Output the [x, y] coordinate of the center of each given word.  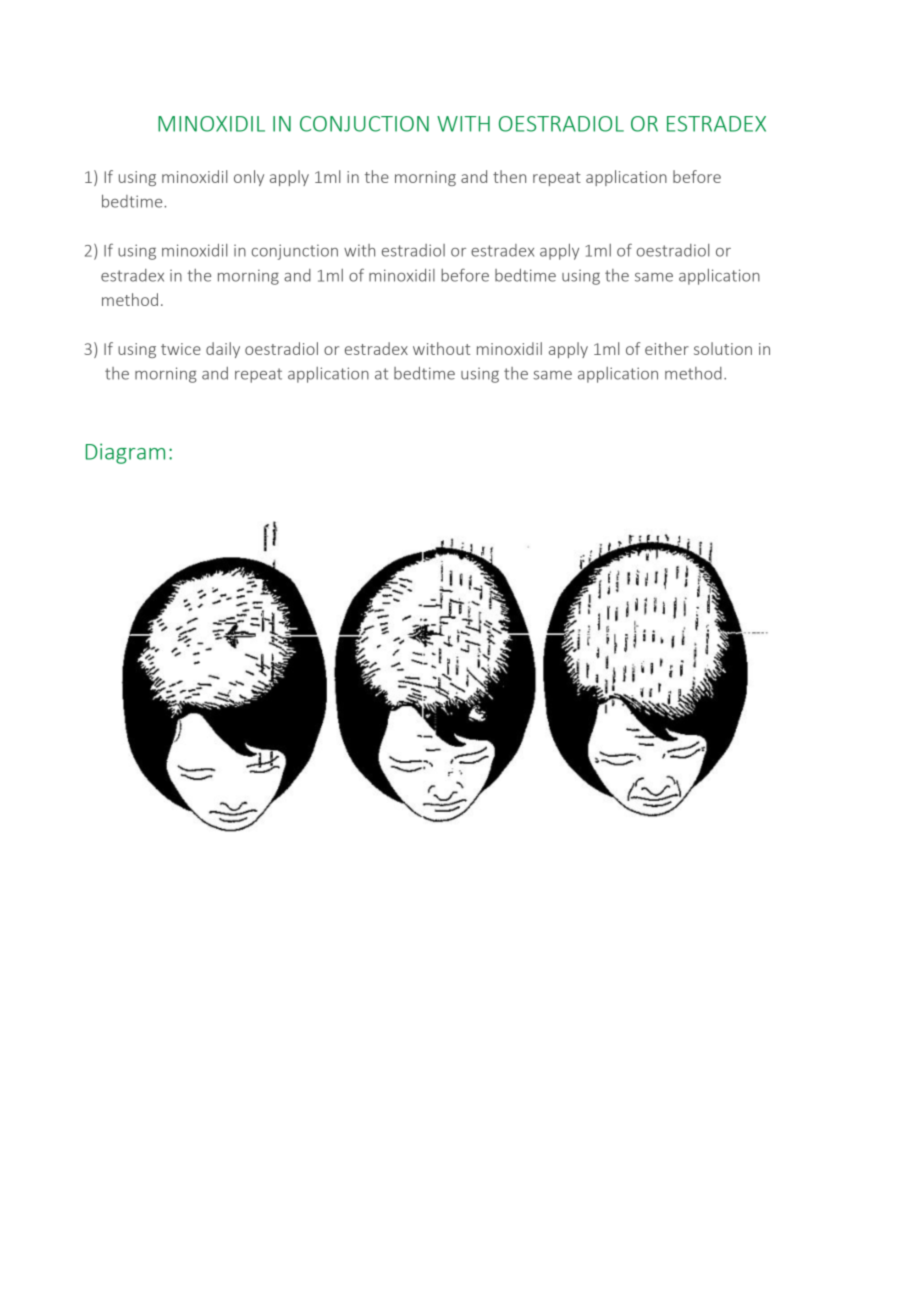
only [249, 178]
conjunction [295, 252]
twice [181, 349]
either [667, 348]
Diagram [125, 453]
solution [723, 348]
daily [223, 350]
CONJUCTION [364, 124]
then [509, 176]
